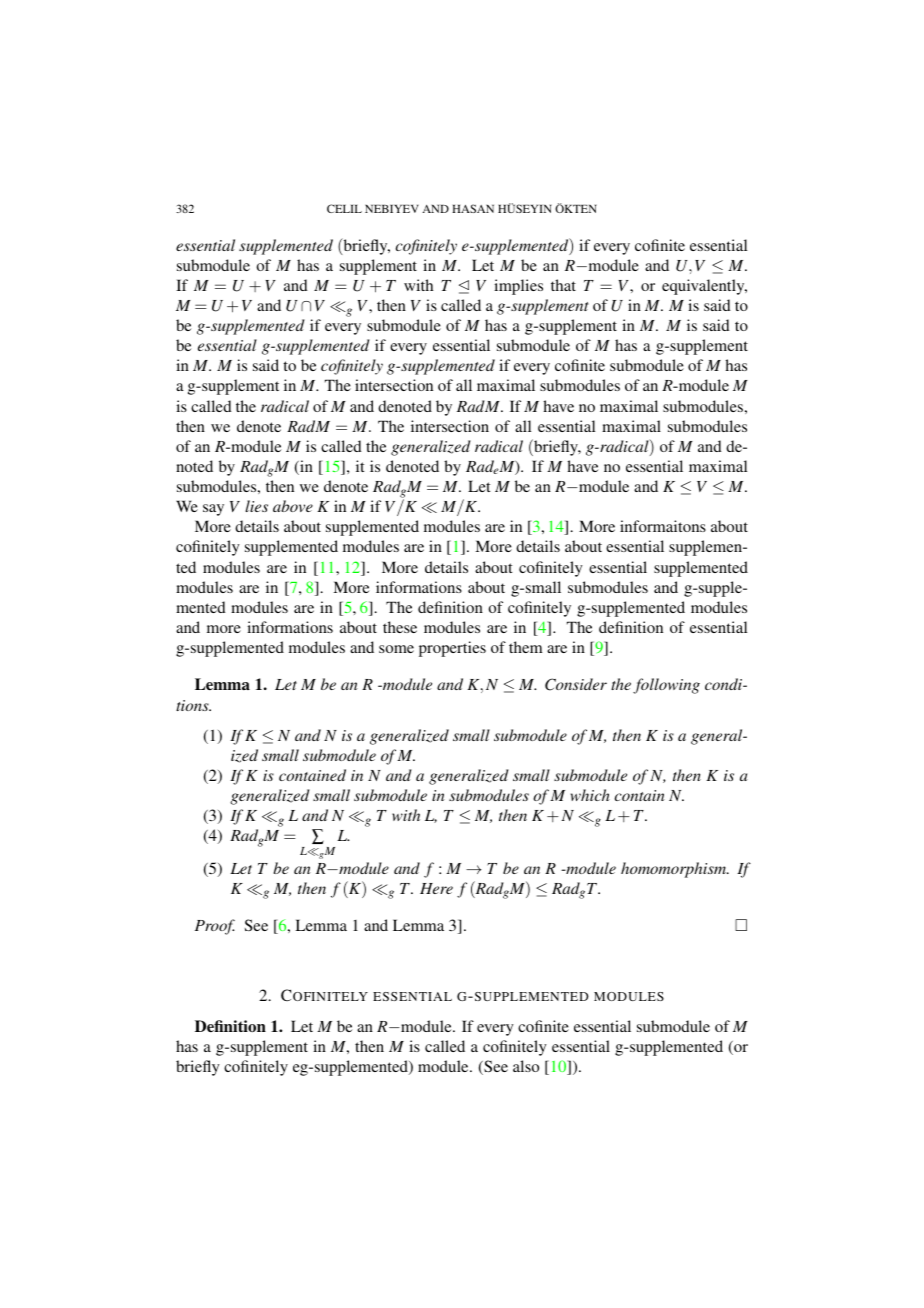  I want to click on HASAN, so click(473, 208).
